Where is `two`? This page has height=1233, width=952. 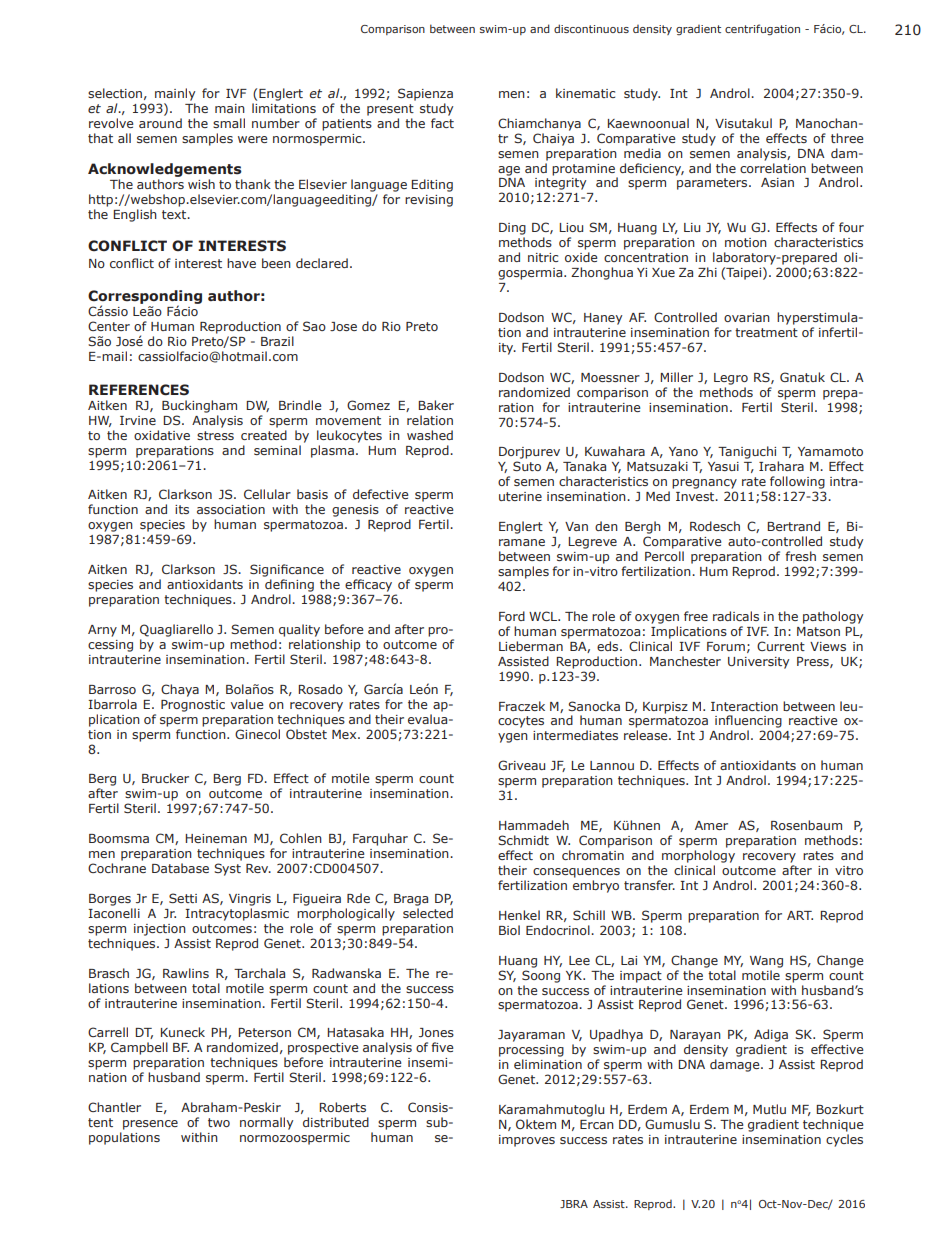 two is located at coordinates (219, 1122).
